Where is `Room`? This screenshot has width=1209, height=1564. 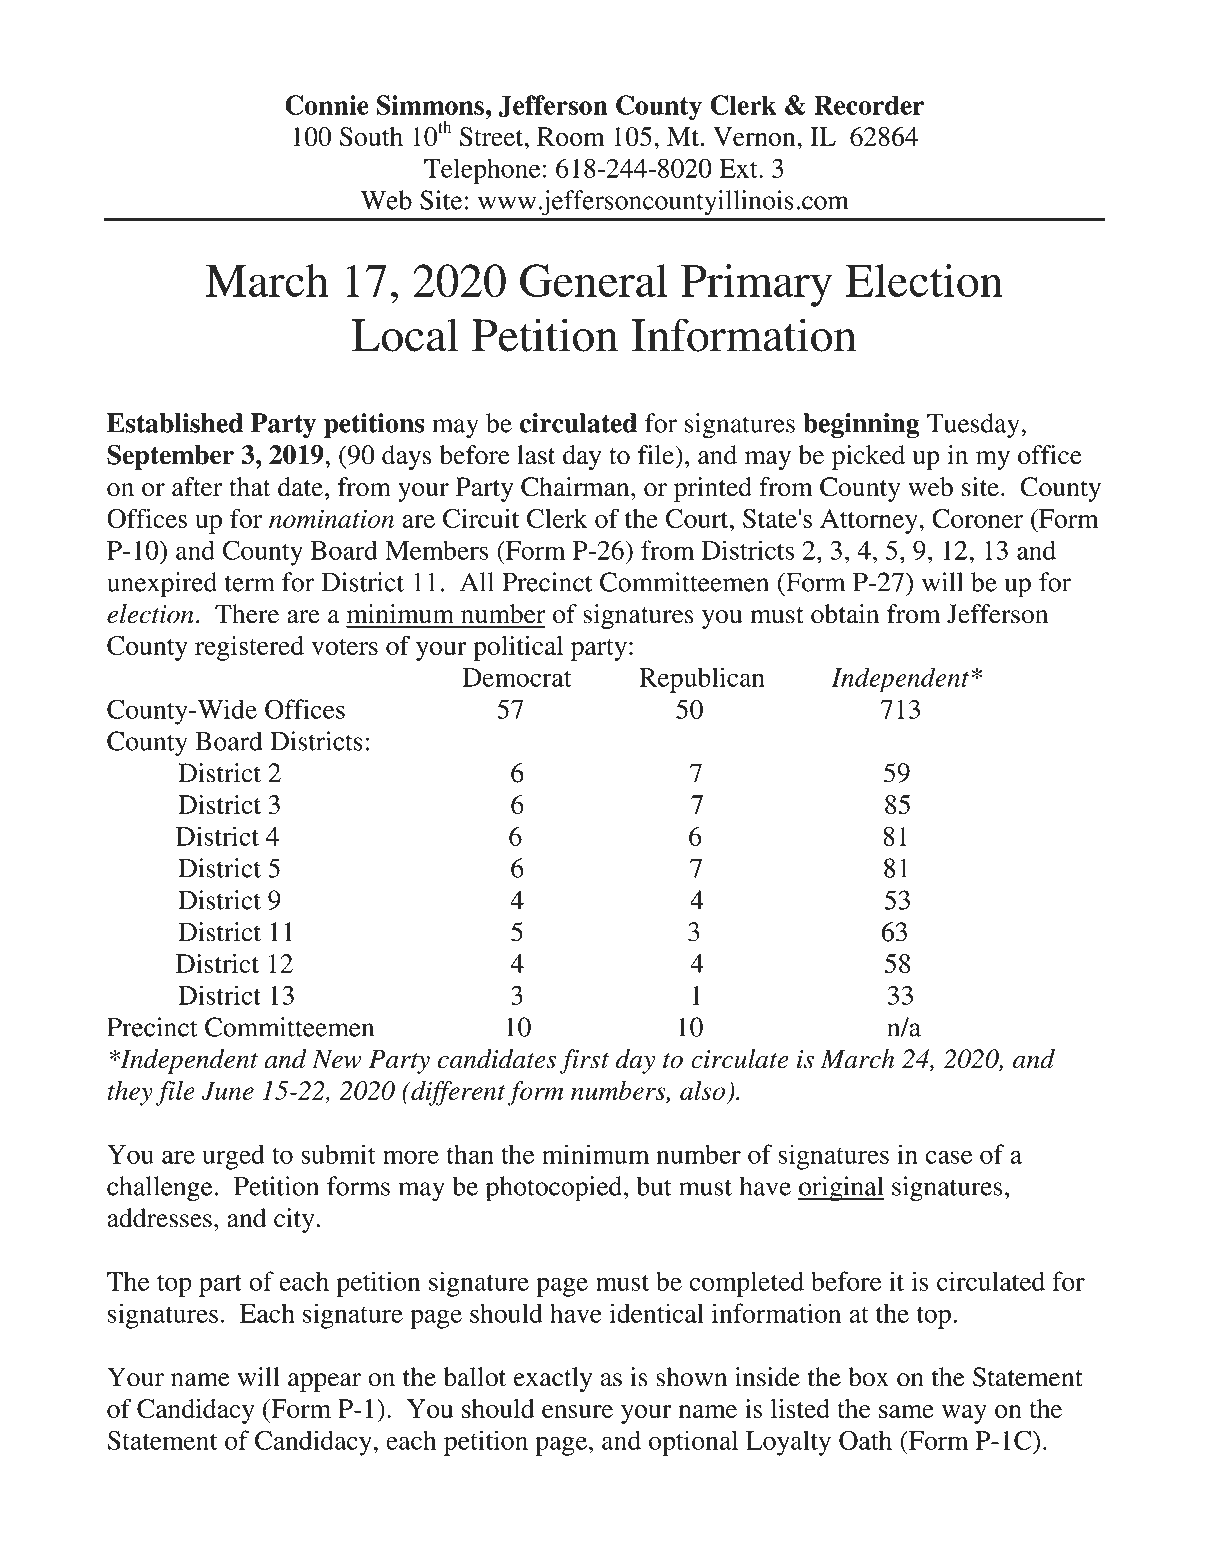
Room is located at coordinates (571, 136).
